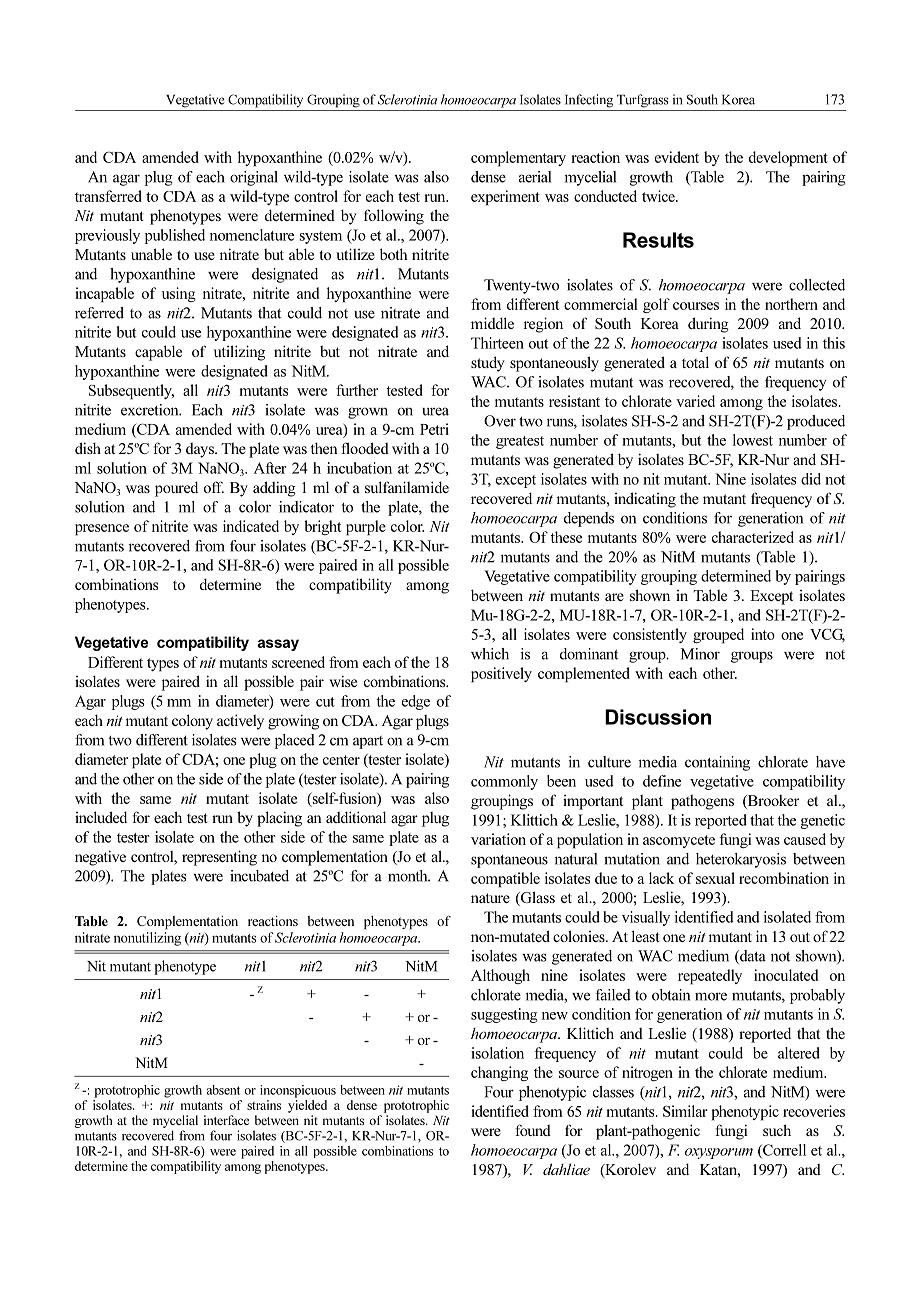 The width and height of the document is (924, 1308). I want to click on interface, so click(226, 1120).
